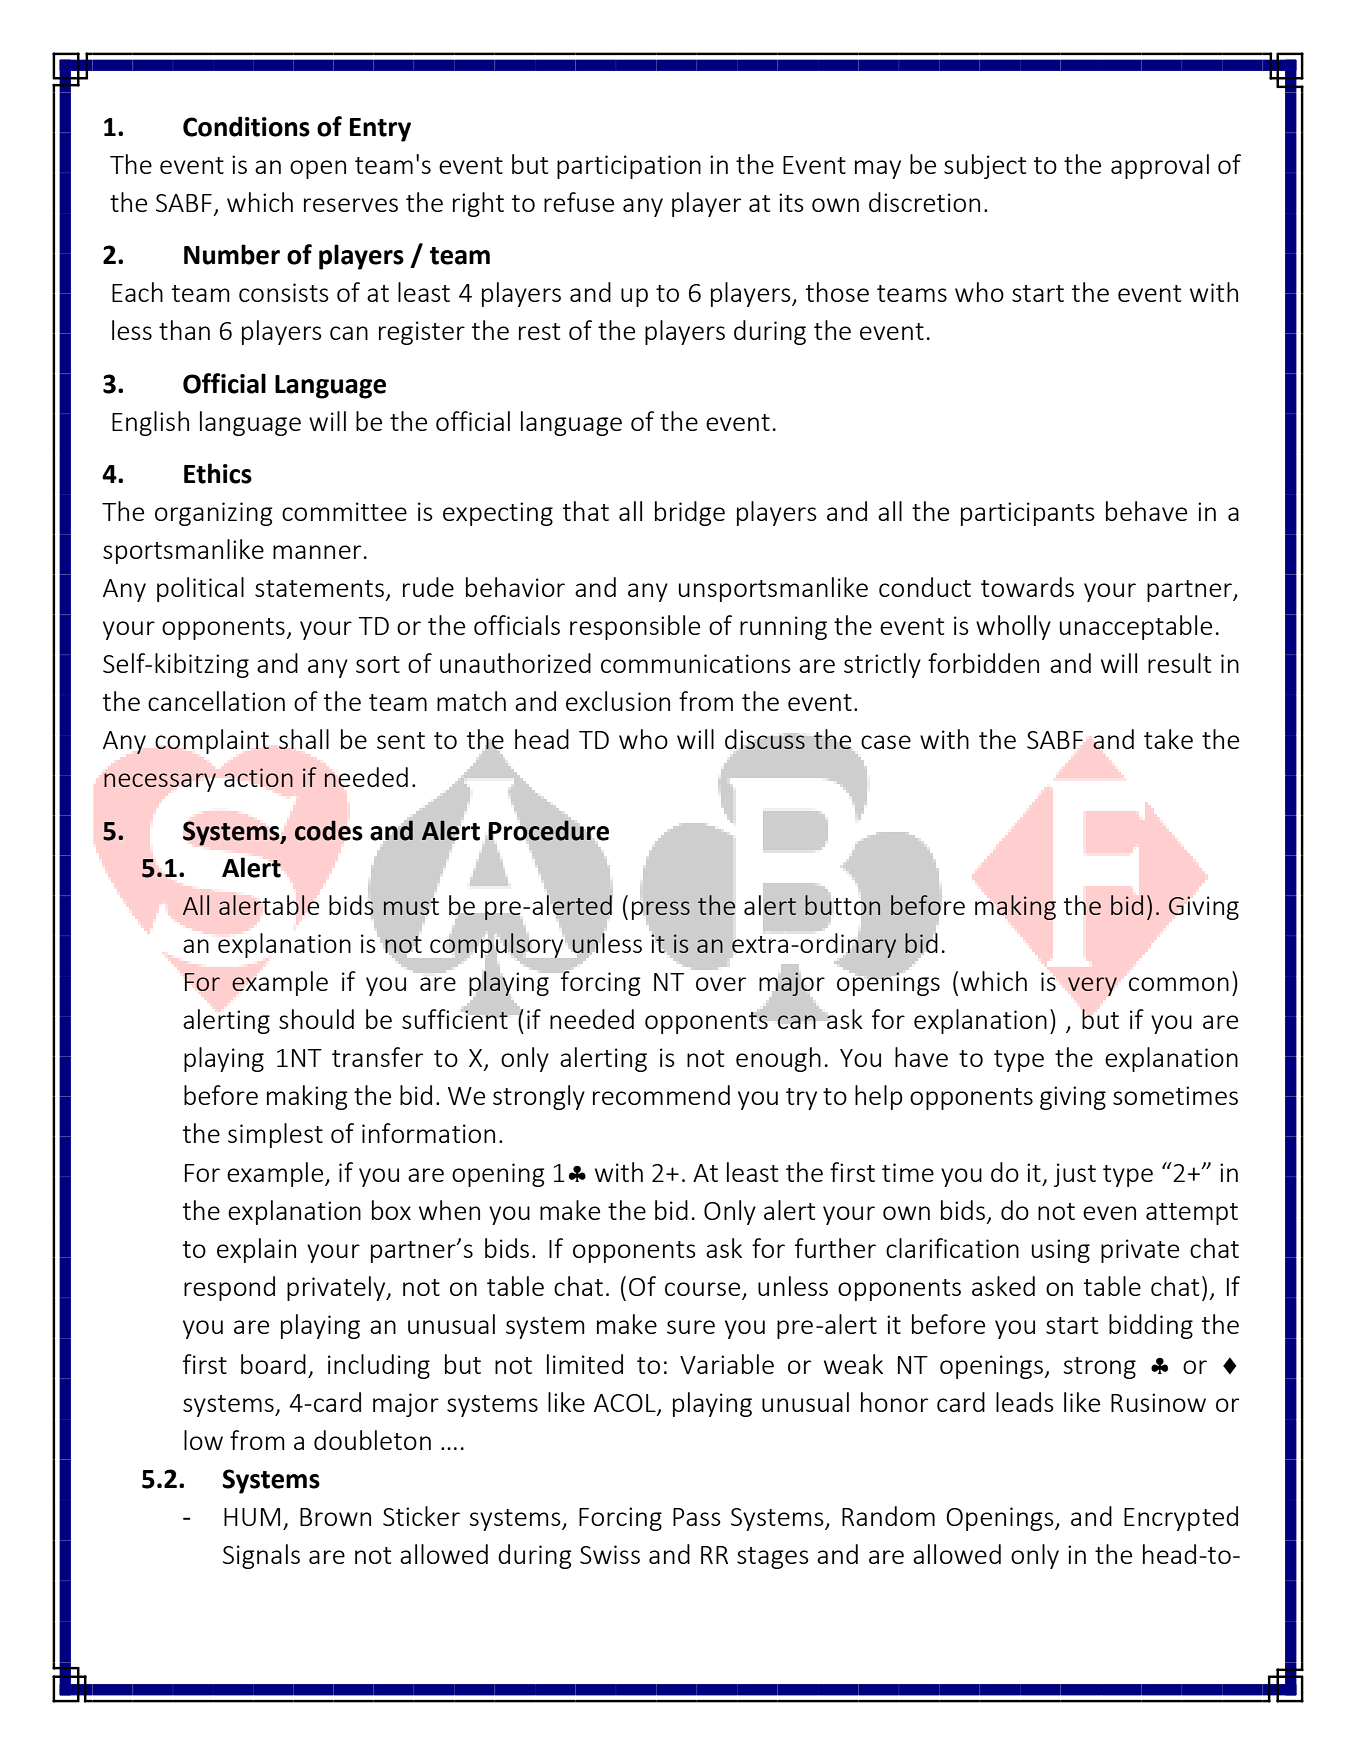 This screenshot has height=1755, width=1356. Describe the element at coordinates (549, 830) in the screenshot. I see `Procedure` at that location.
